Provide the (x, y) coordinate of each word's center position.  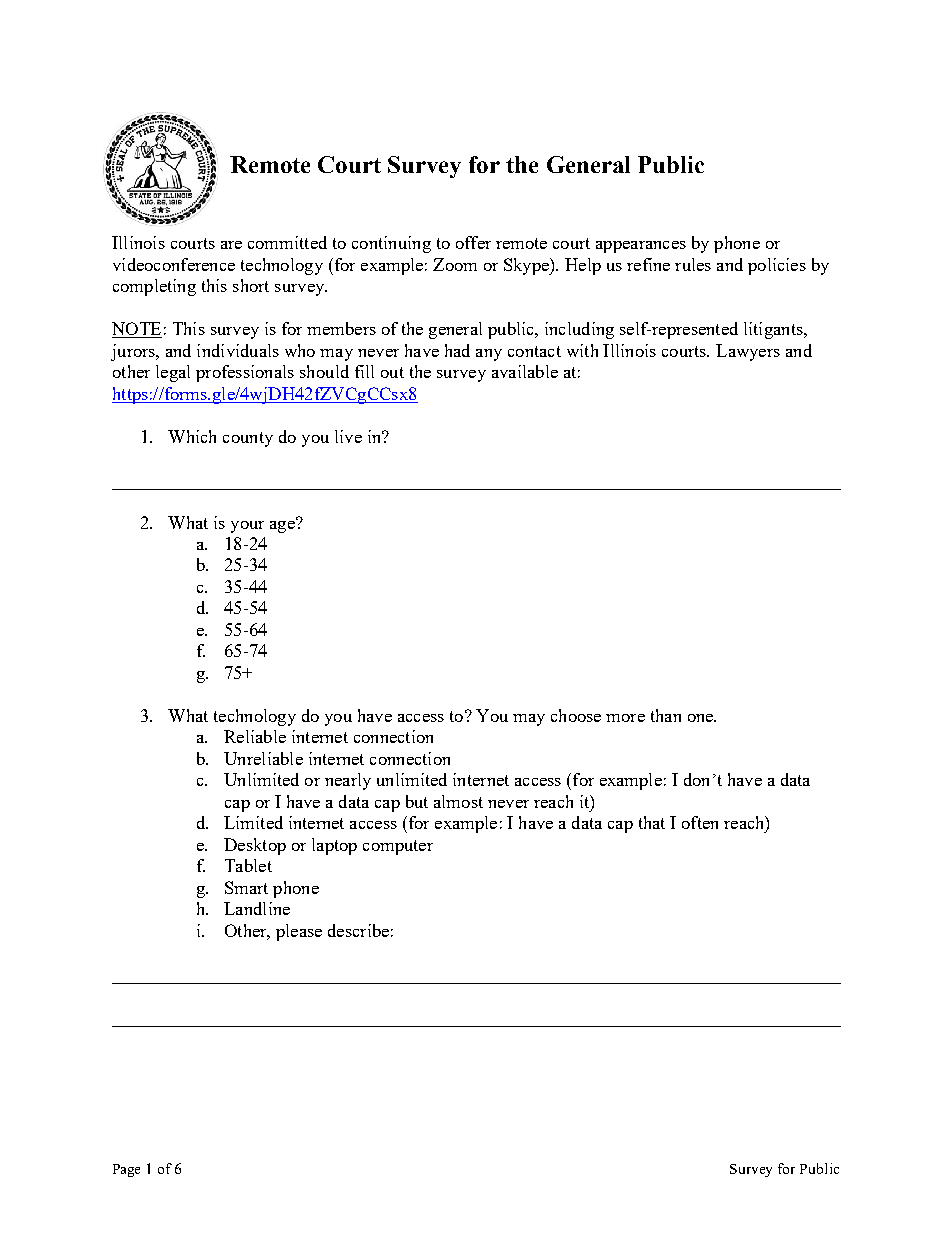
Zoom (455, 264)
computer (398, 847)
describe (358, 930)
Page (126, 1170)
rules (693, 264)
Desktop (255, 846)
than (666, 715)
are (231, 245)
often (700, 822)
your (247, 527)
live (348, 436)
